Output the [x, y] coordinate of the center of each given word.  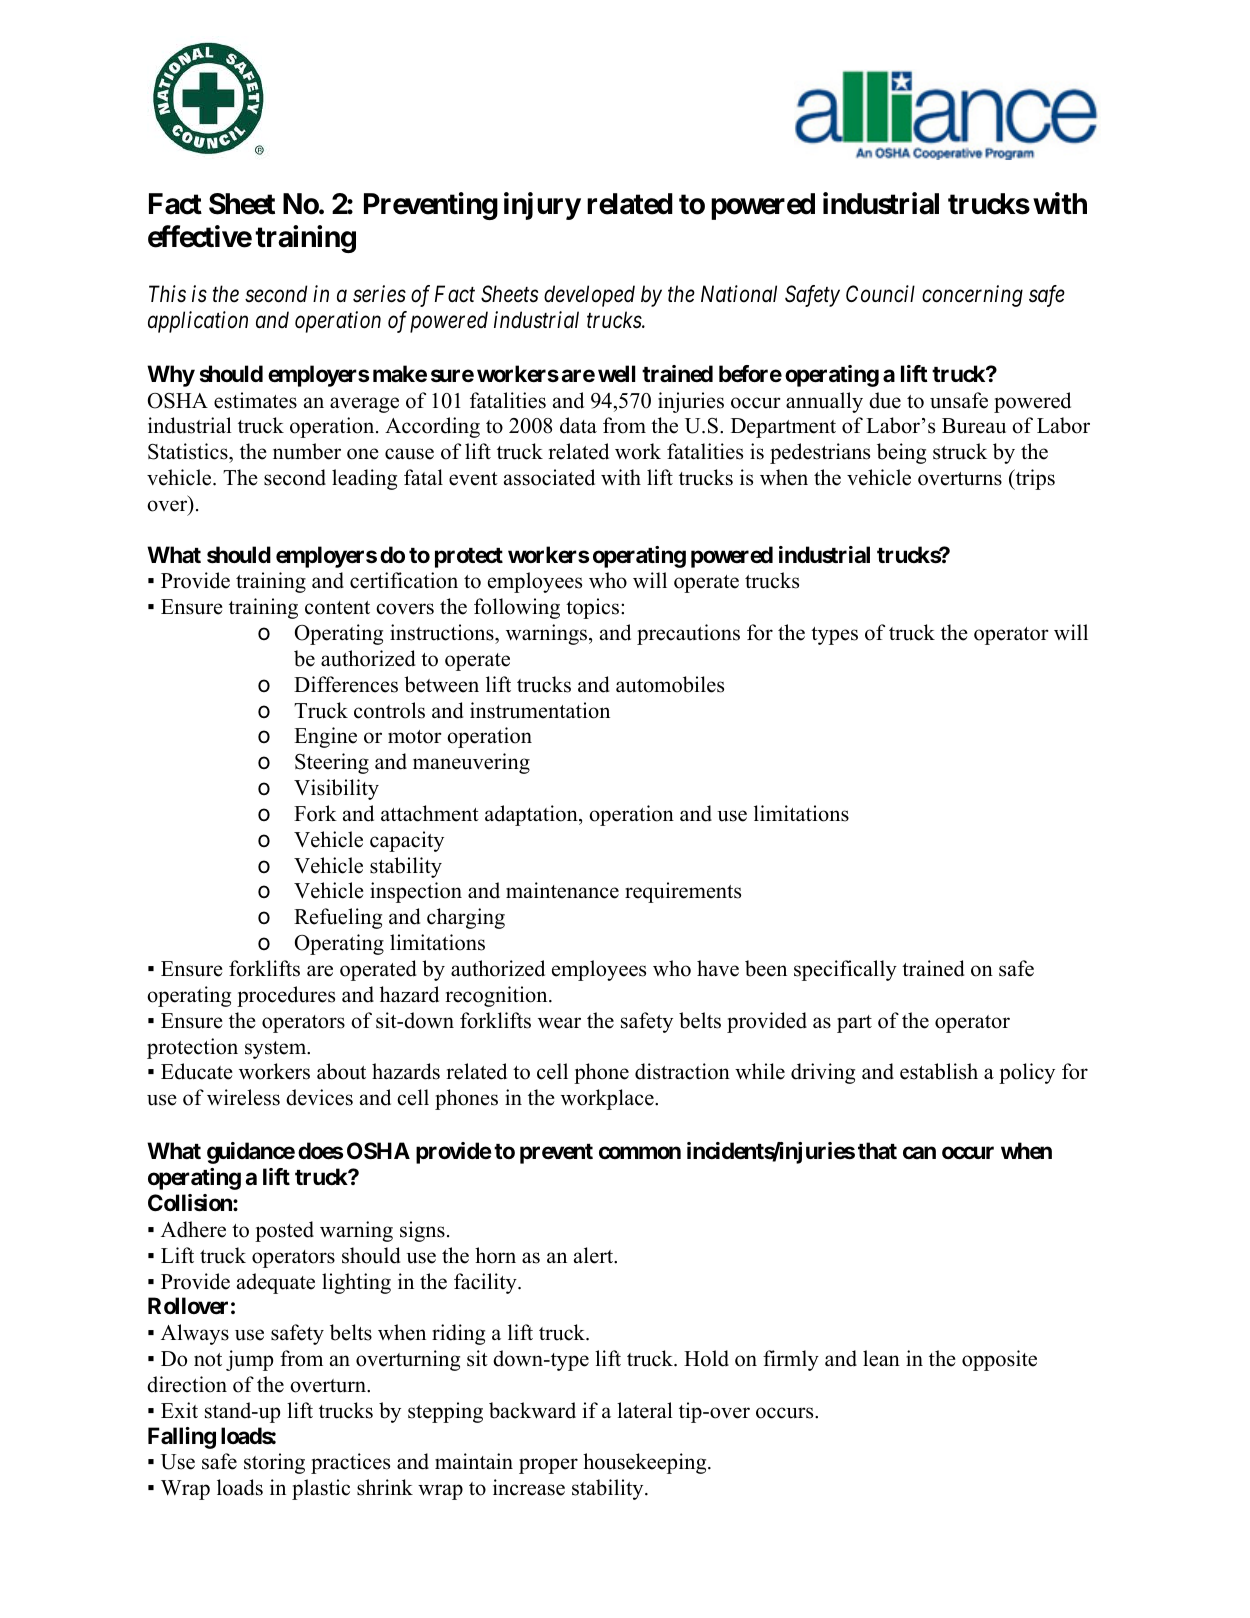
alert [595, 1255]
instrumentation [540, 710]
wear [559, 1023]
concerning [972, 296]
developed [589, 296]
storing [274, 1463]
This [167, 294]
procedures [286, 996]
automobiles [670, 684]
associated [549, 477]
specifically [845, 970]
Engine [325, 737]
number [307, 451]
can [919, 1153]
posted [284, 1231]
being [901, 453]
